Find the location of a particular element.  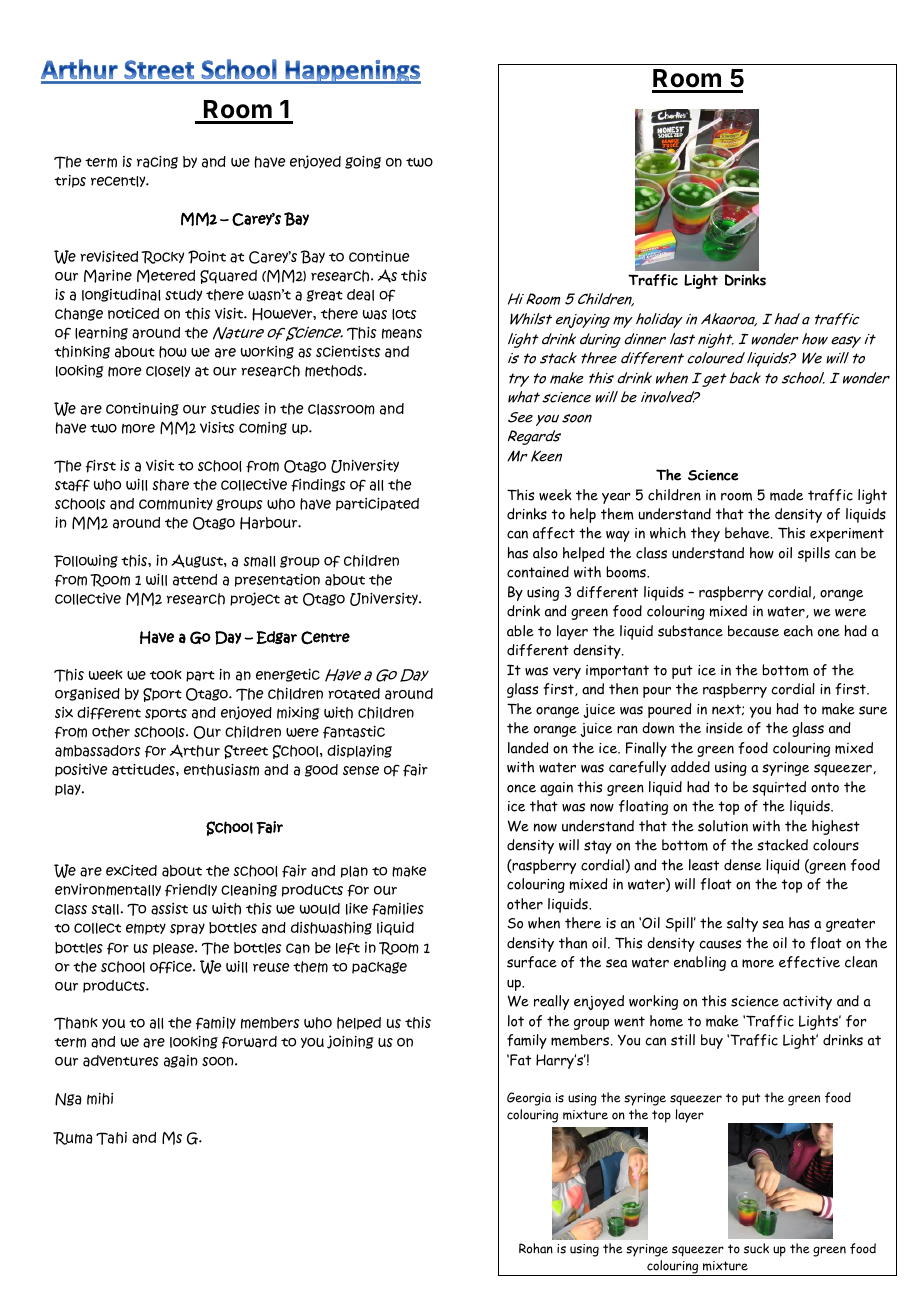

going is located at coordinates (363, 162).
